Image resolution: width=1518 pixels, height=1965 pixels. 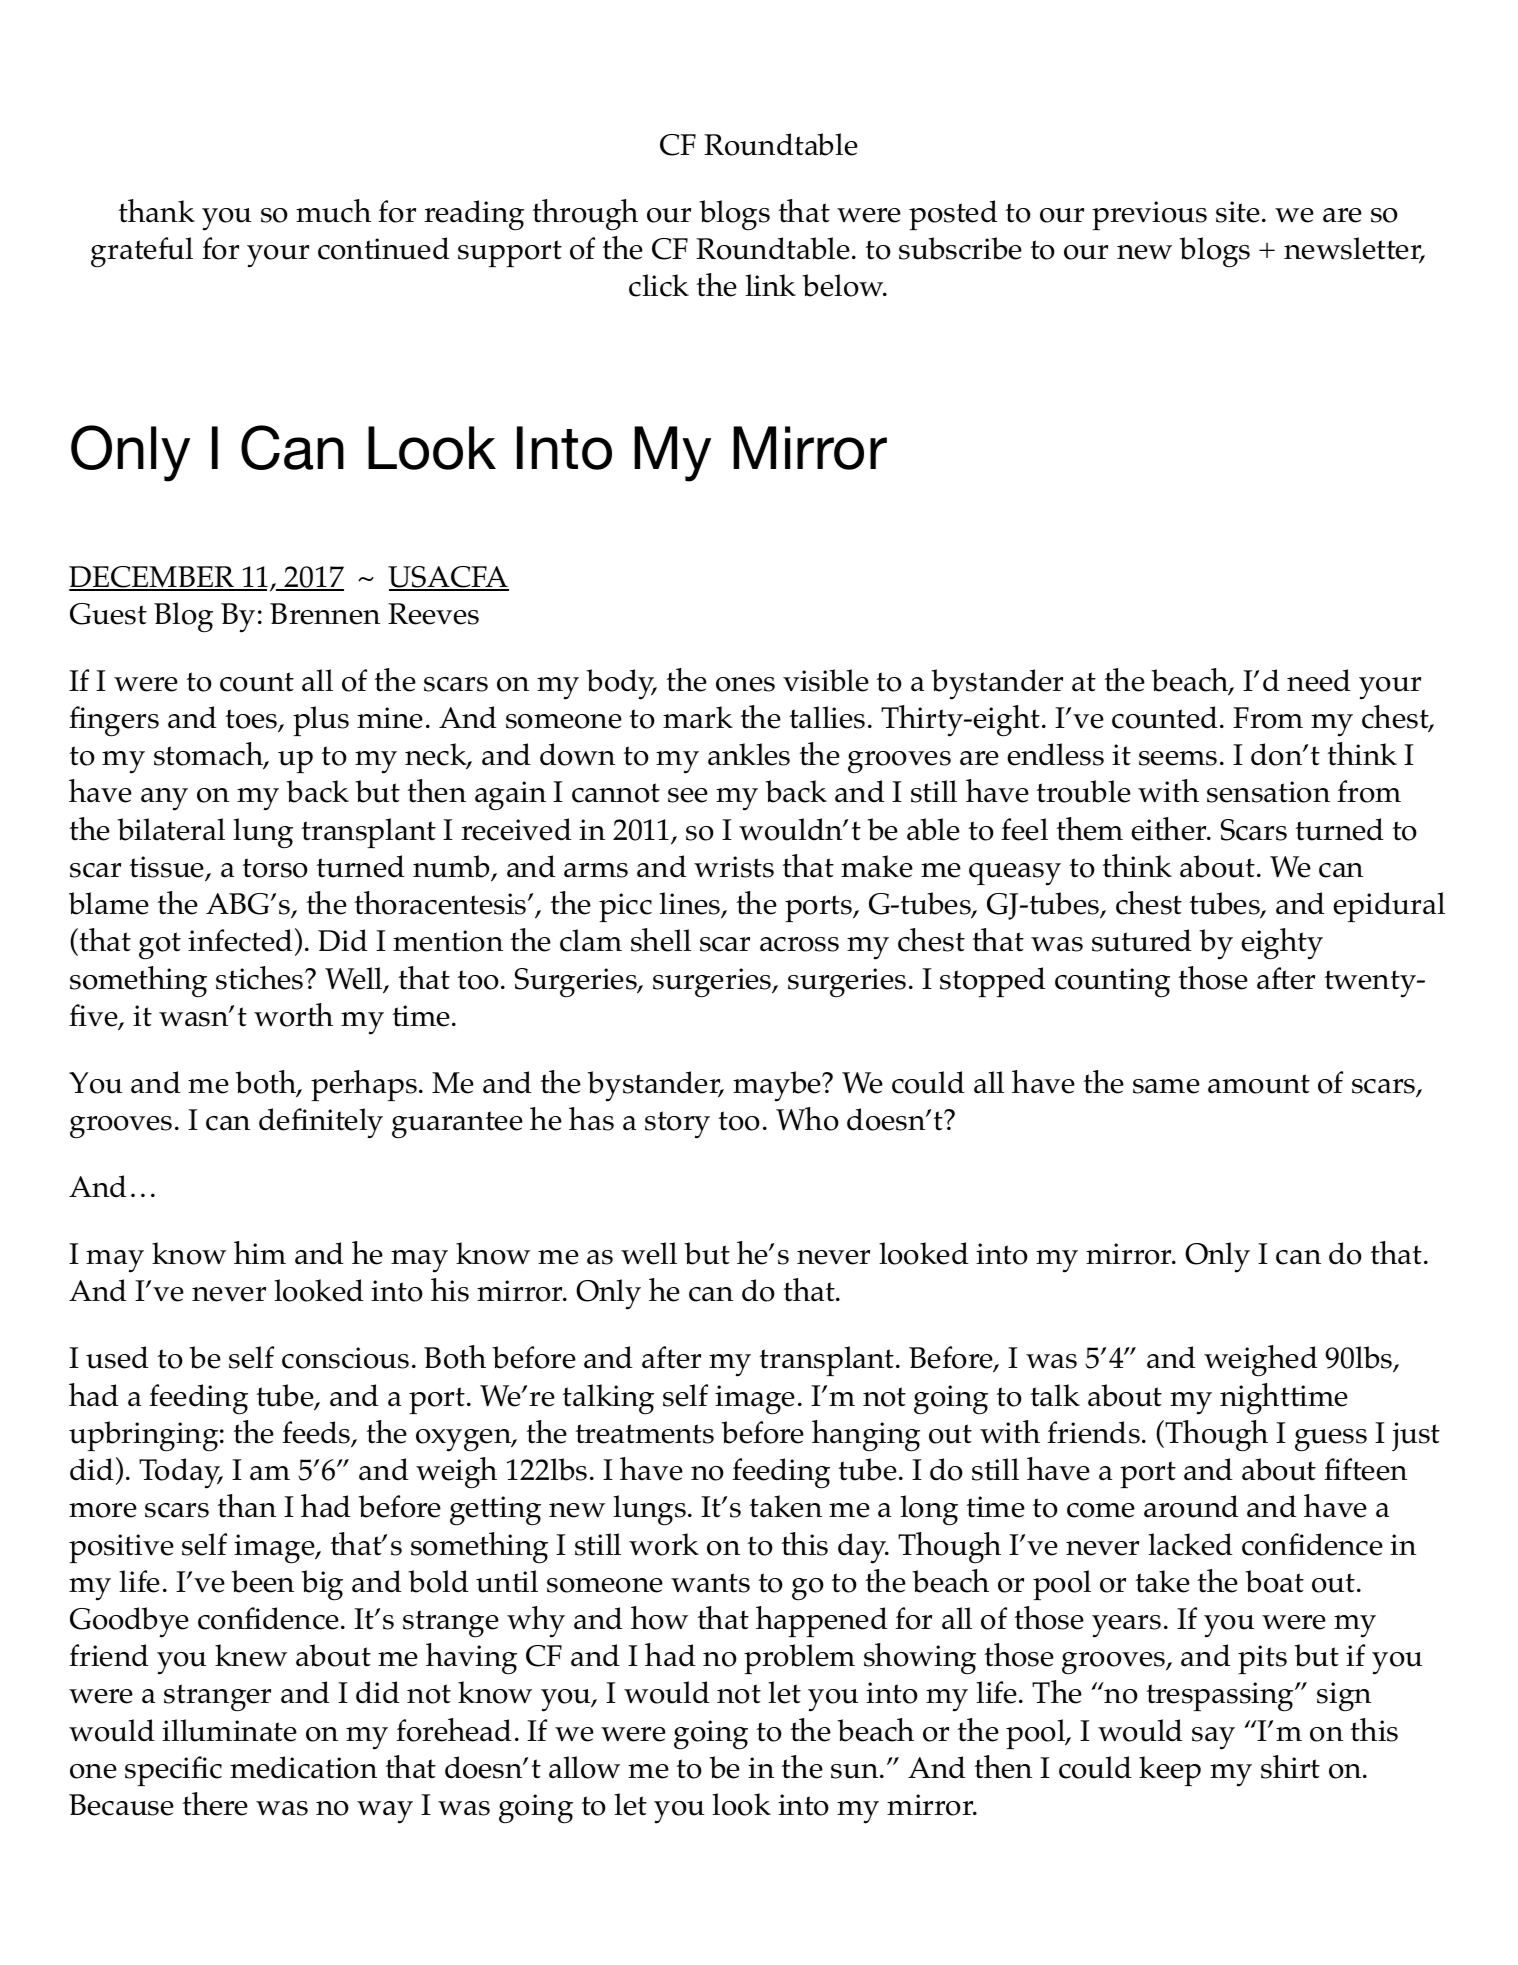 What do you see at coordinates (293, 1015) in the page?
I see `worth` at bounding box center [293, 1015].
